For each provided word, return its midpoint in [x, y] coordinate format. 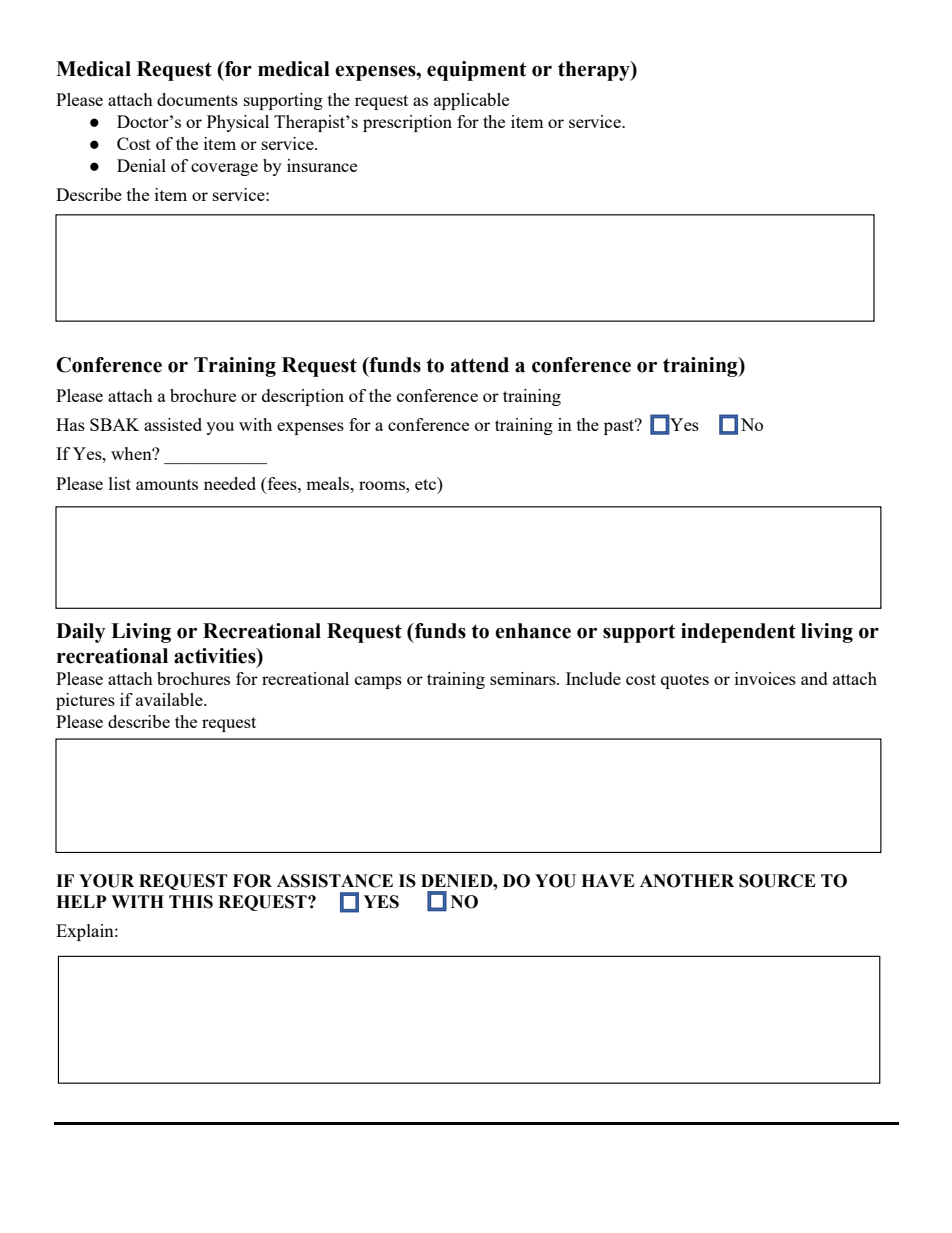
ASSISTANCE [335, 881]
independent [738, 633]
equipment [476, 71]
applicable [471, 101]
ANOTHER [687, 881]
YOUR [106, 881]
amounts [167, 484]
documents [197, 99]
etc [427, 483]
